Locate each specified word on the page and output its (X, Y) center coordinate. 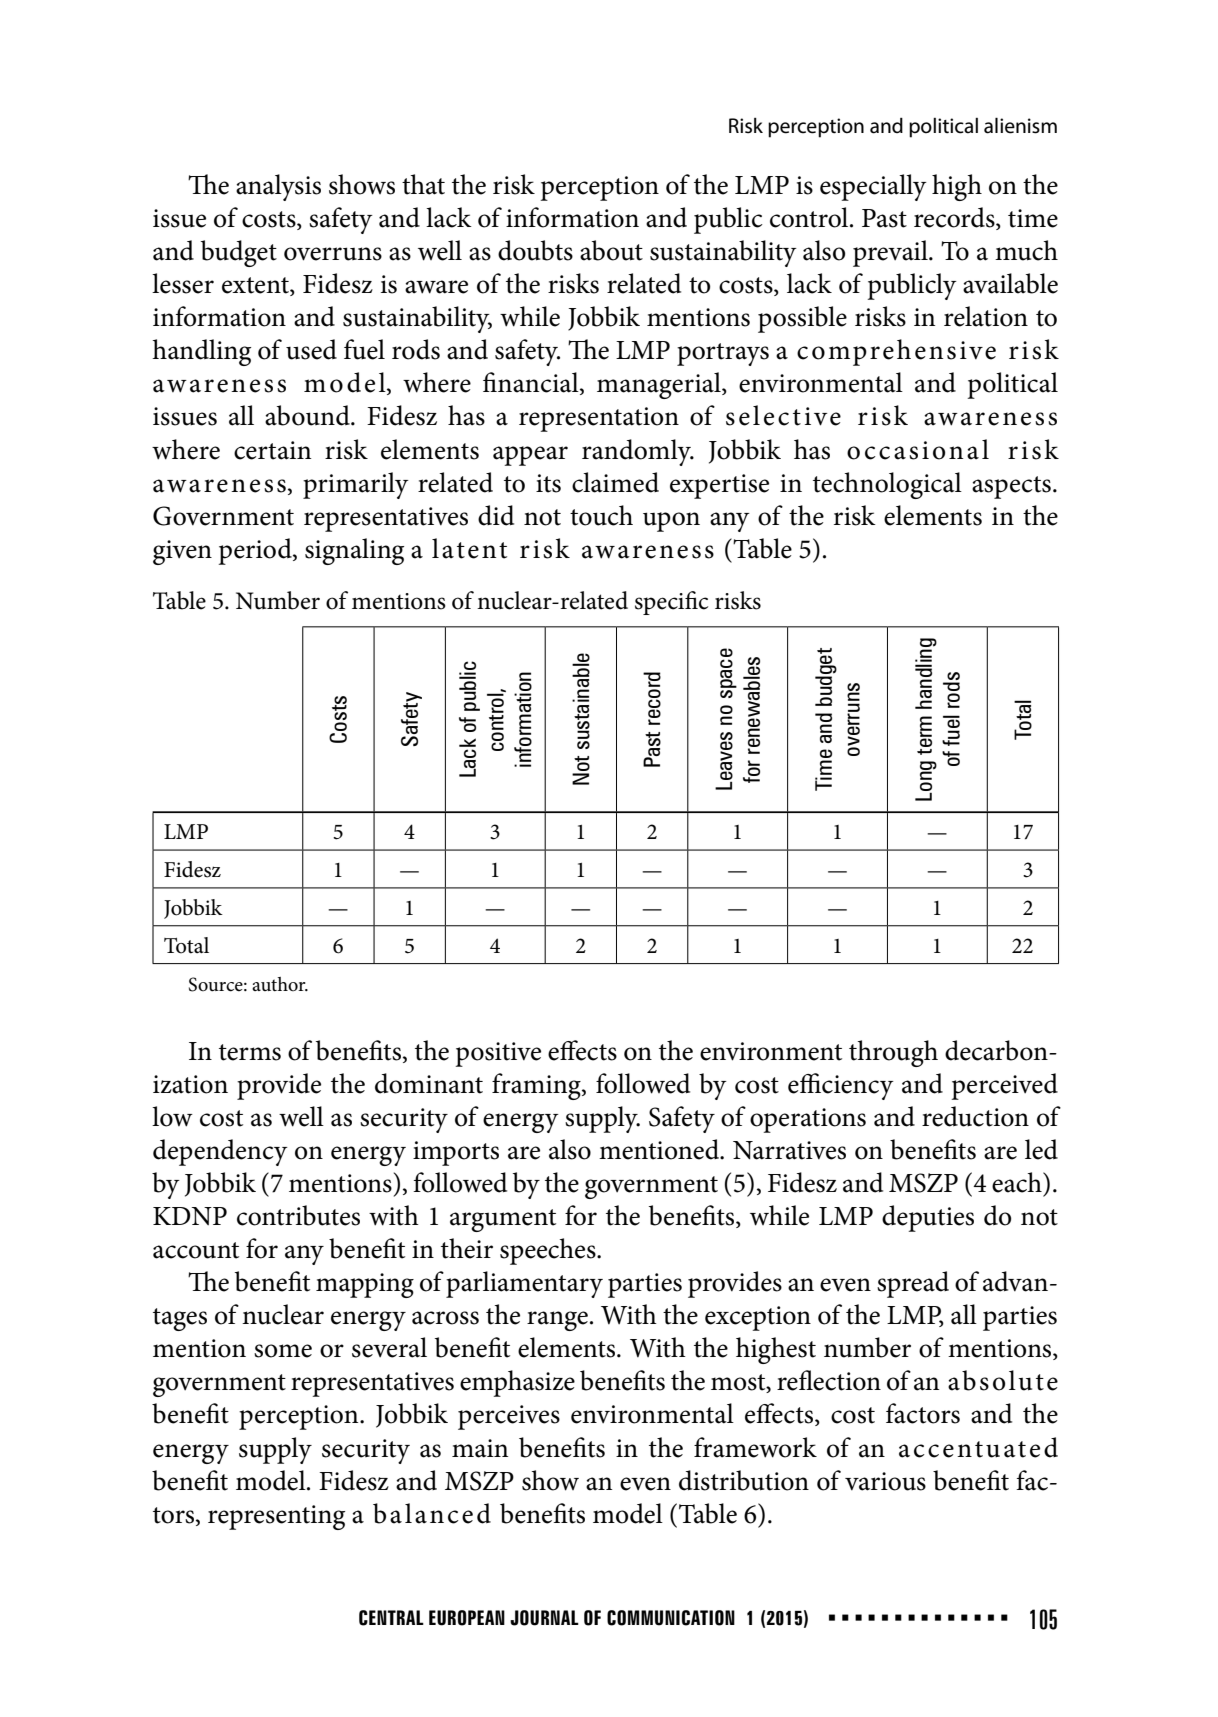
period (256, 551)
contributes (298, 1215)
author (280, 984)
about (611, 250)
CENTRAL (391, 1618)
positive (498, 1054)
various (885, 1481)
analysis (278, 187)
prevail (891, 253)
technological (887, 485)
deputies (928, 1218)
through (893, 1053)
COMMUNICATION (671, 1618)
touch (601, 515)
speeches (549, 1251)
